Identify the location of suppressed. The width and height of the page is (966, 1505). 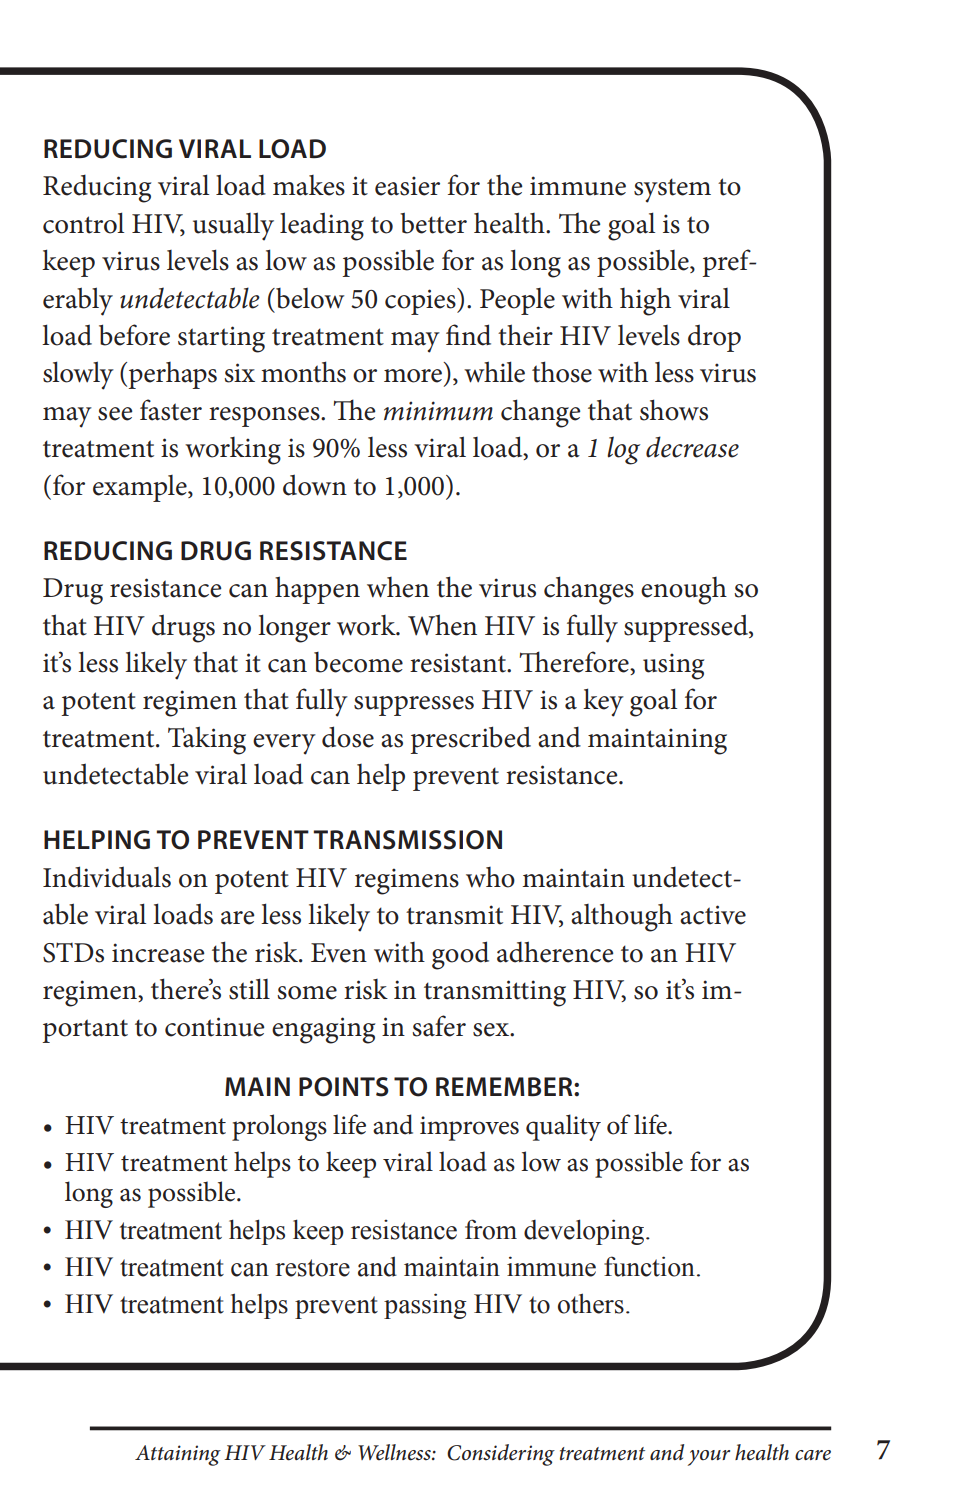
(687, 628).
